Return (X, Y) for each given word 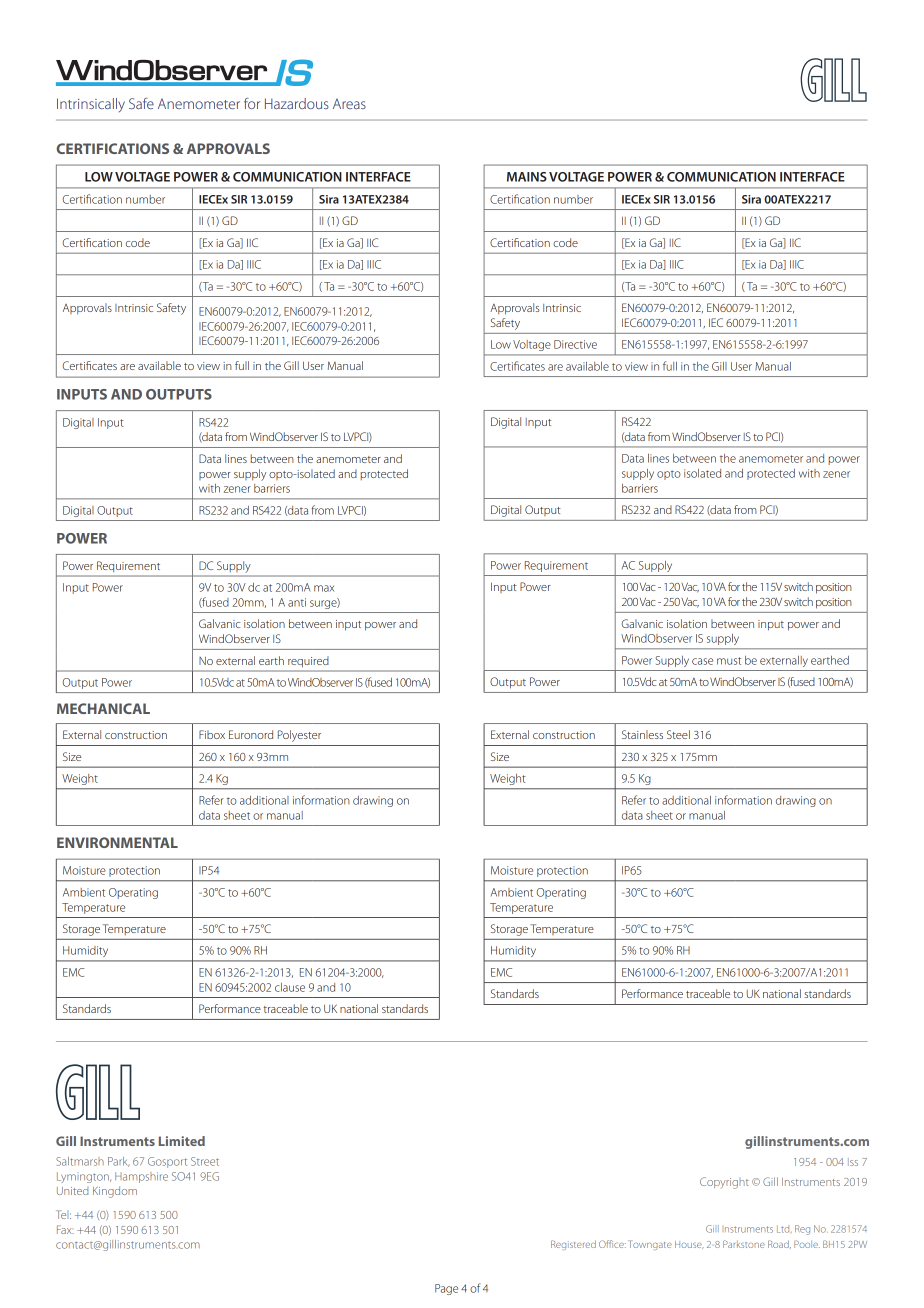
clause (290, 987)
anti (297, 602)
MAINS (527, 177)
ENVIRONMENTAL (117, 842)
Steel (678, 734)
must (729, 661)
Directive (575, 344)
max (324, 588)
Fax (65, 1229)
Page (446, 1289)
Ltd (784, 1229)
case (702, 661)
